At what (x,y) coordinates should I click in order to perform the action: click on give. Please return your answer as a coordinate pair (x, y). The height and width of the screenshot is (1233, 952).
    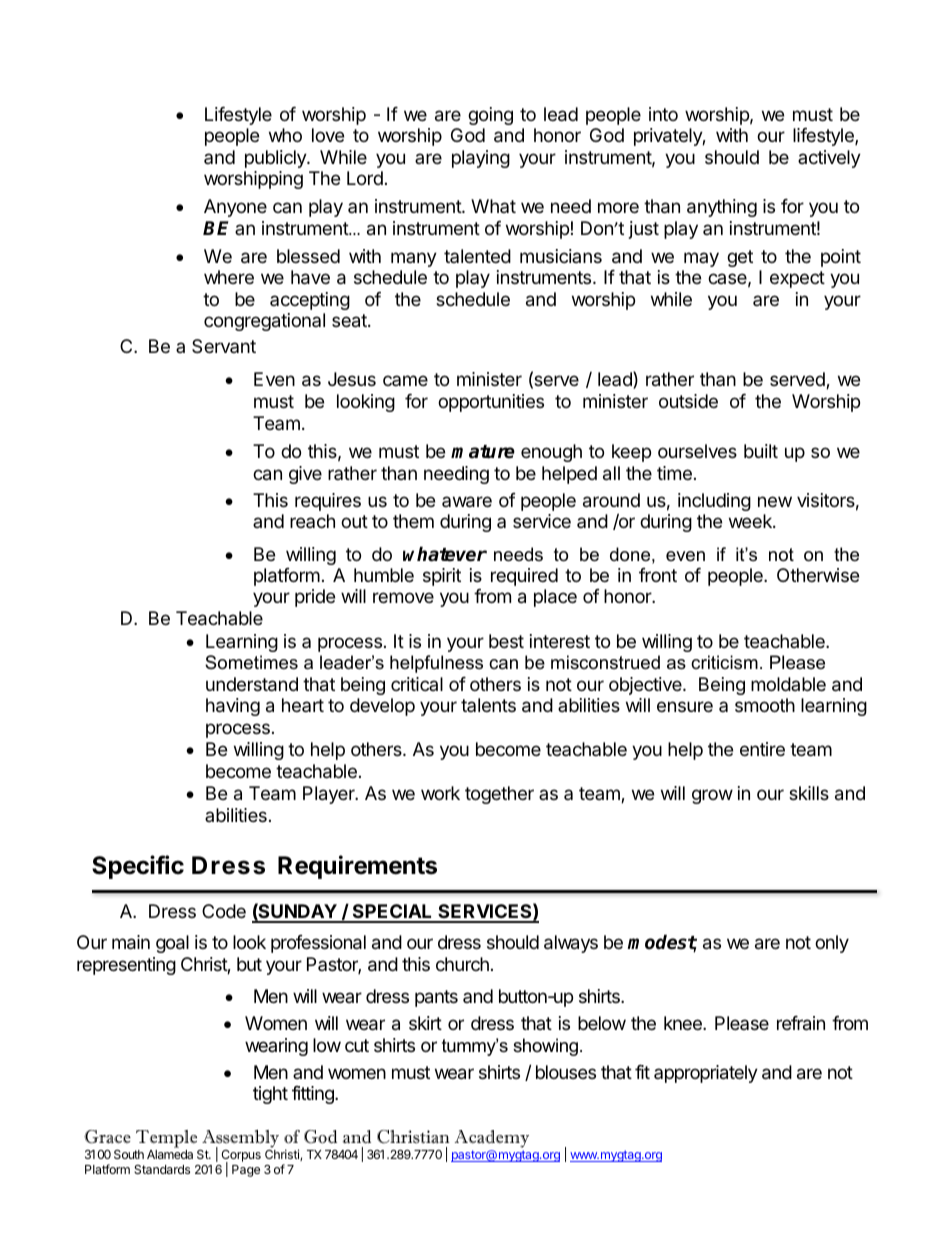
    Looking at the image, I should click on (305, 475).
